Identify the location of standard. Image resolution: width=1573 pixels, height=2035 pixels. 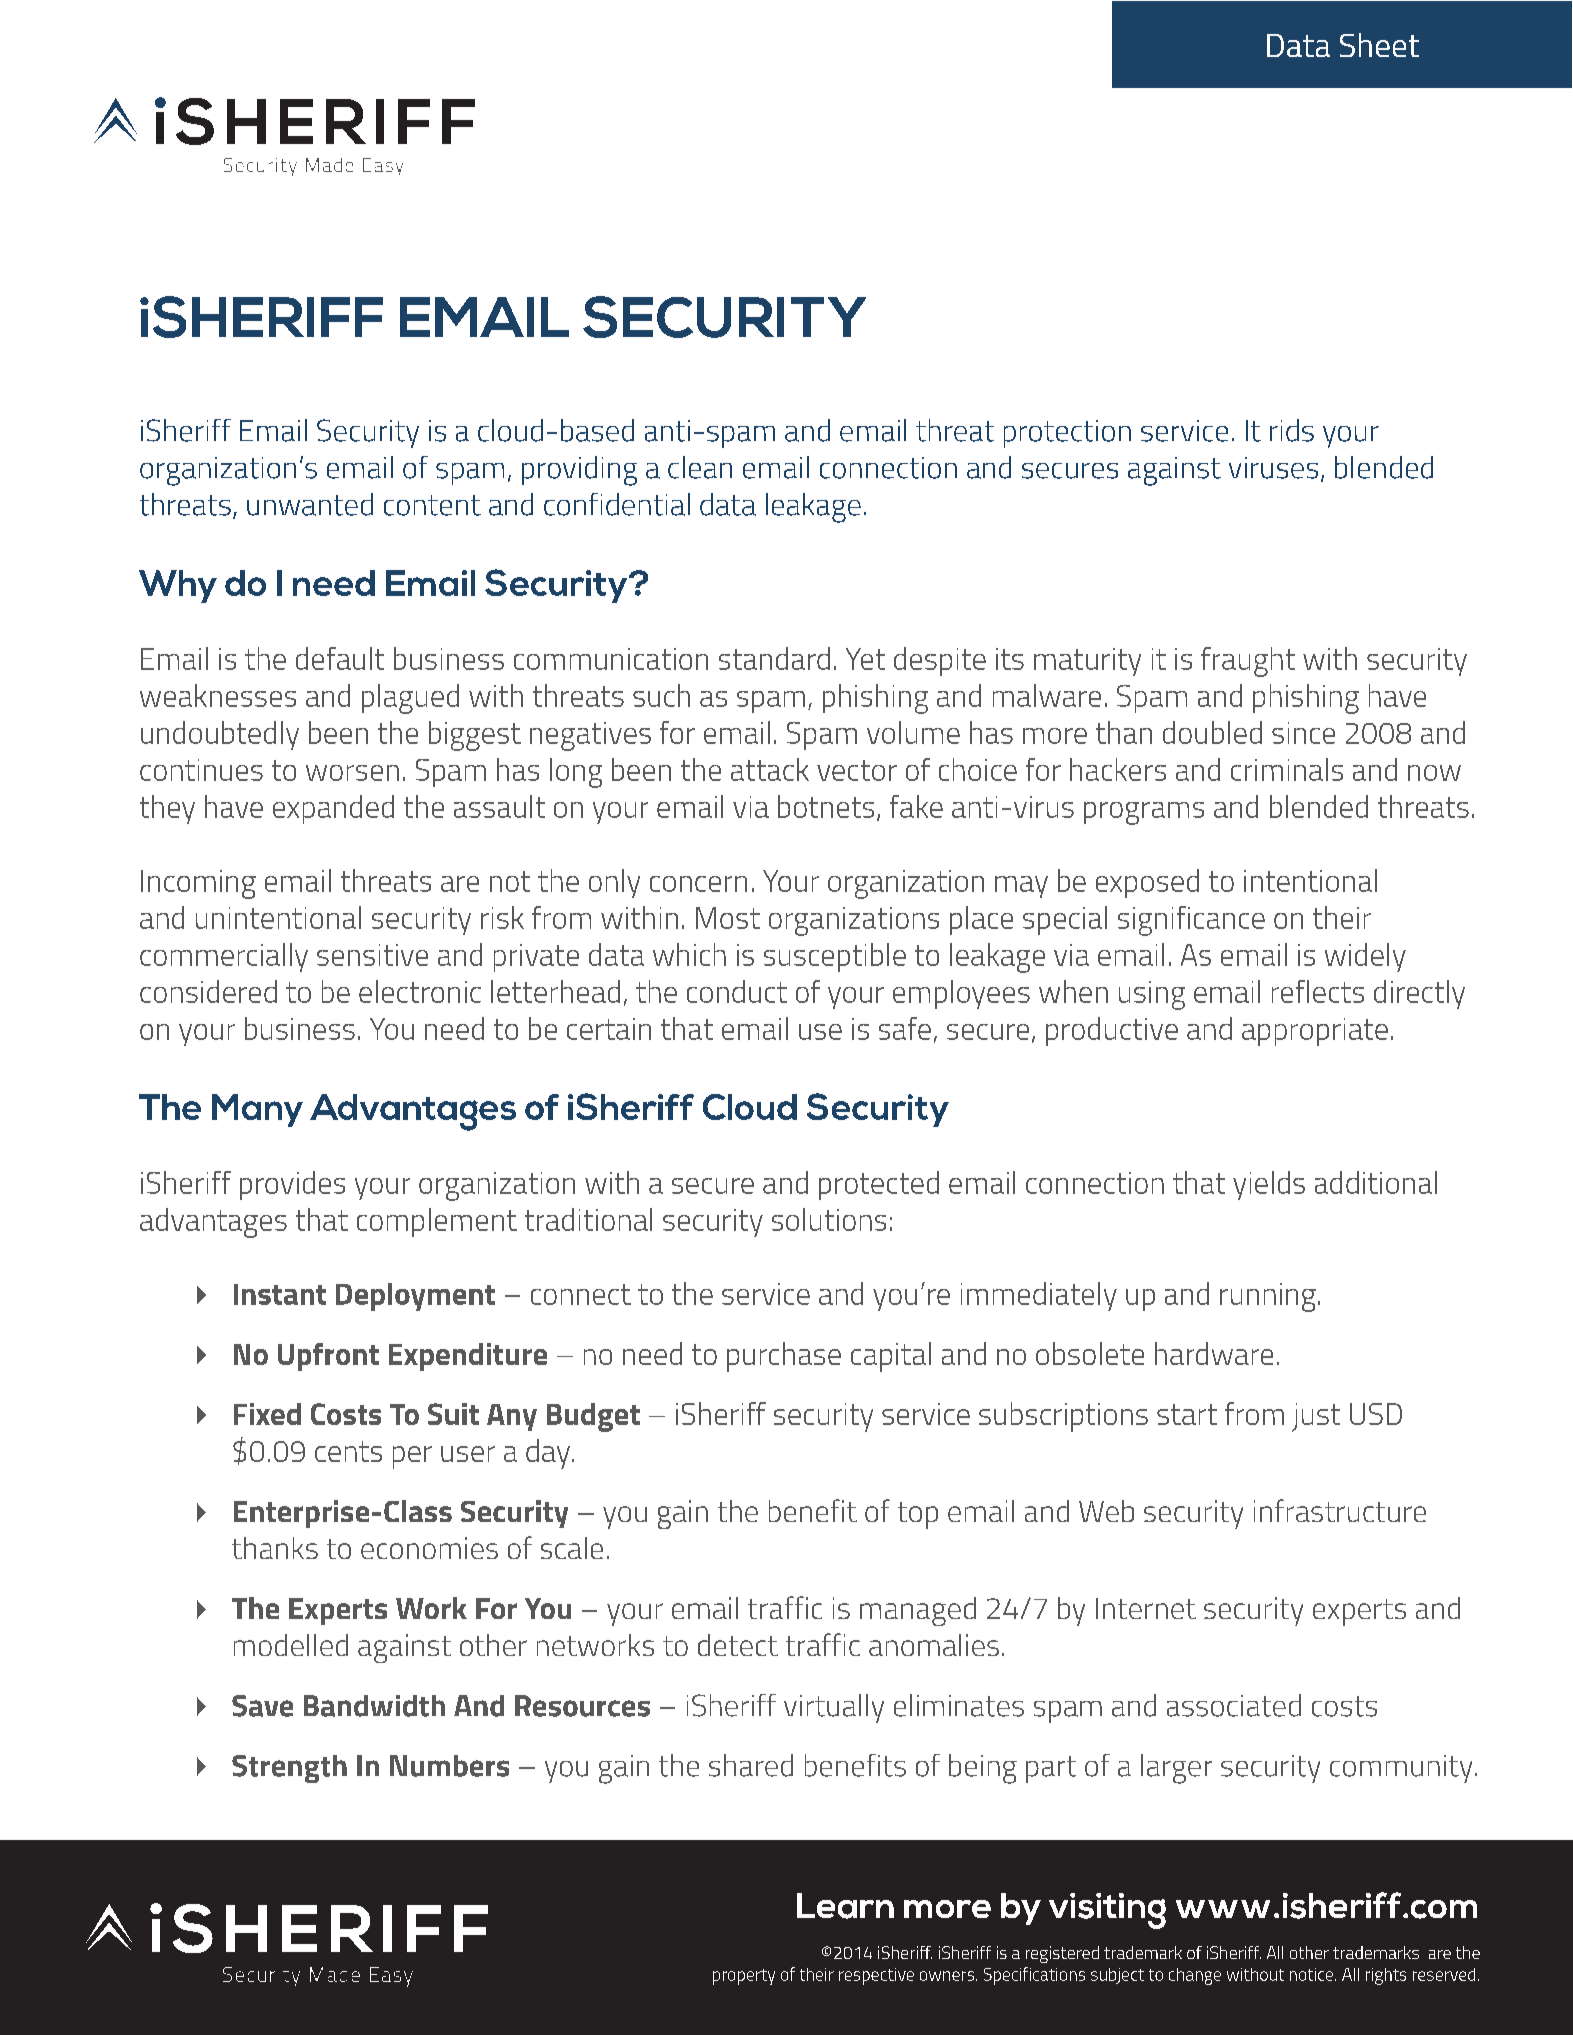
(774, 658).
